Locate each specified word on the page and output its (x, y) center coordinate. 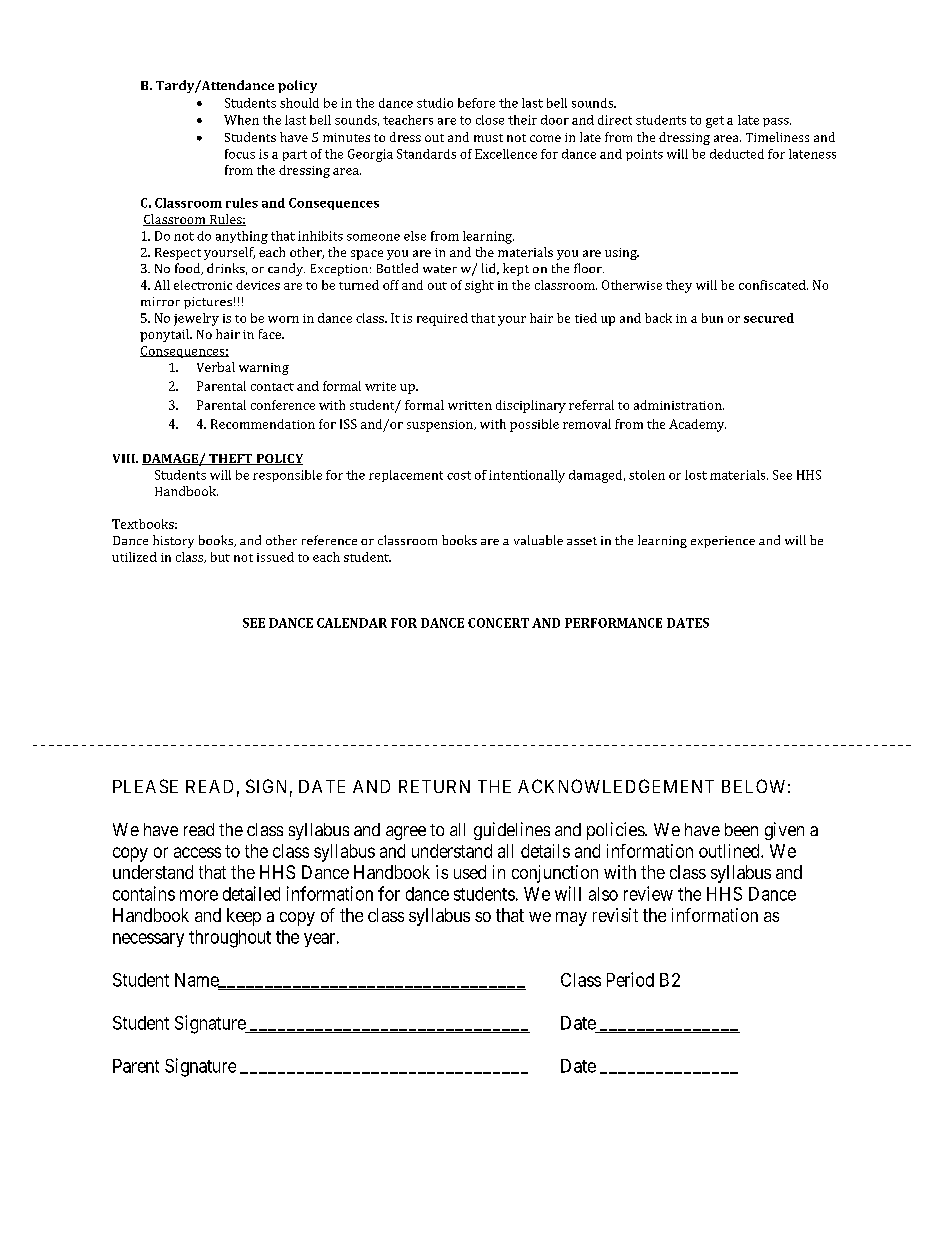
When (241, 120)
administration (679, 405)
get (715, 122)
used (470, 872)
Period (630, 979)
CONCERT (498, 623)
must (488, 138)
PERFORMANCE (613, 623)
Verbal (216, 367)
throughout (230, 939)
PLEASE (145, 786)
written (470, 405)
